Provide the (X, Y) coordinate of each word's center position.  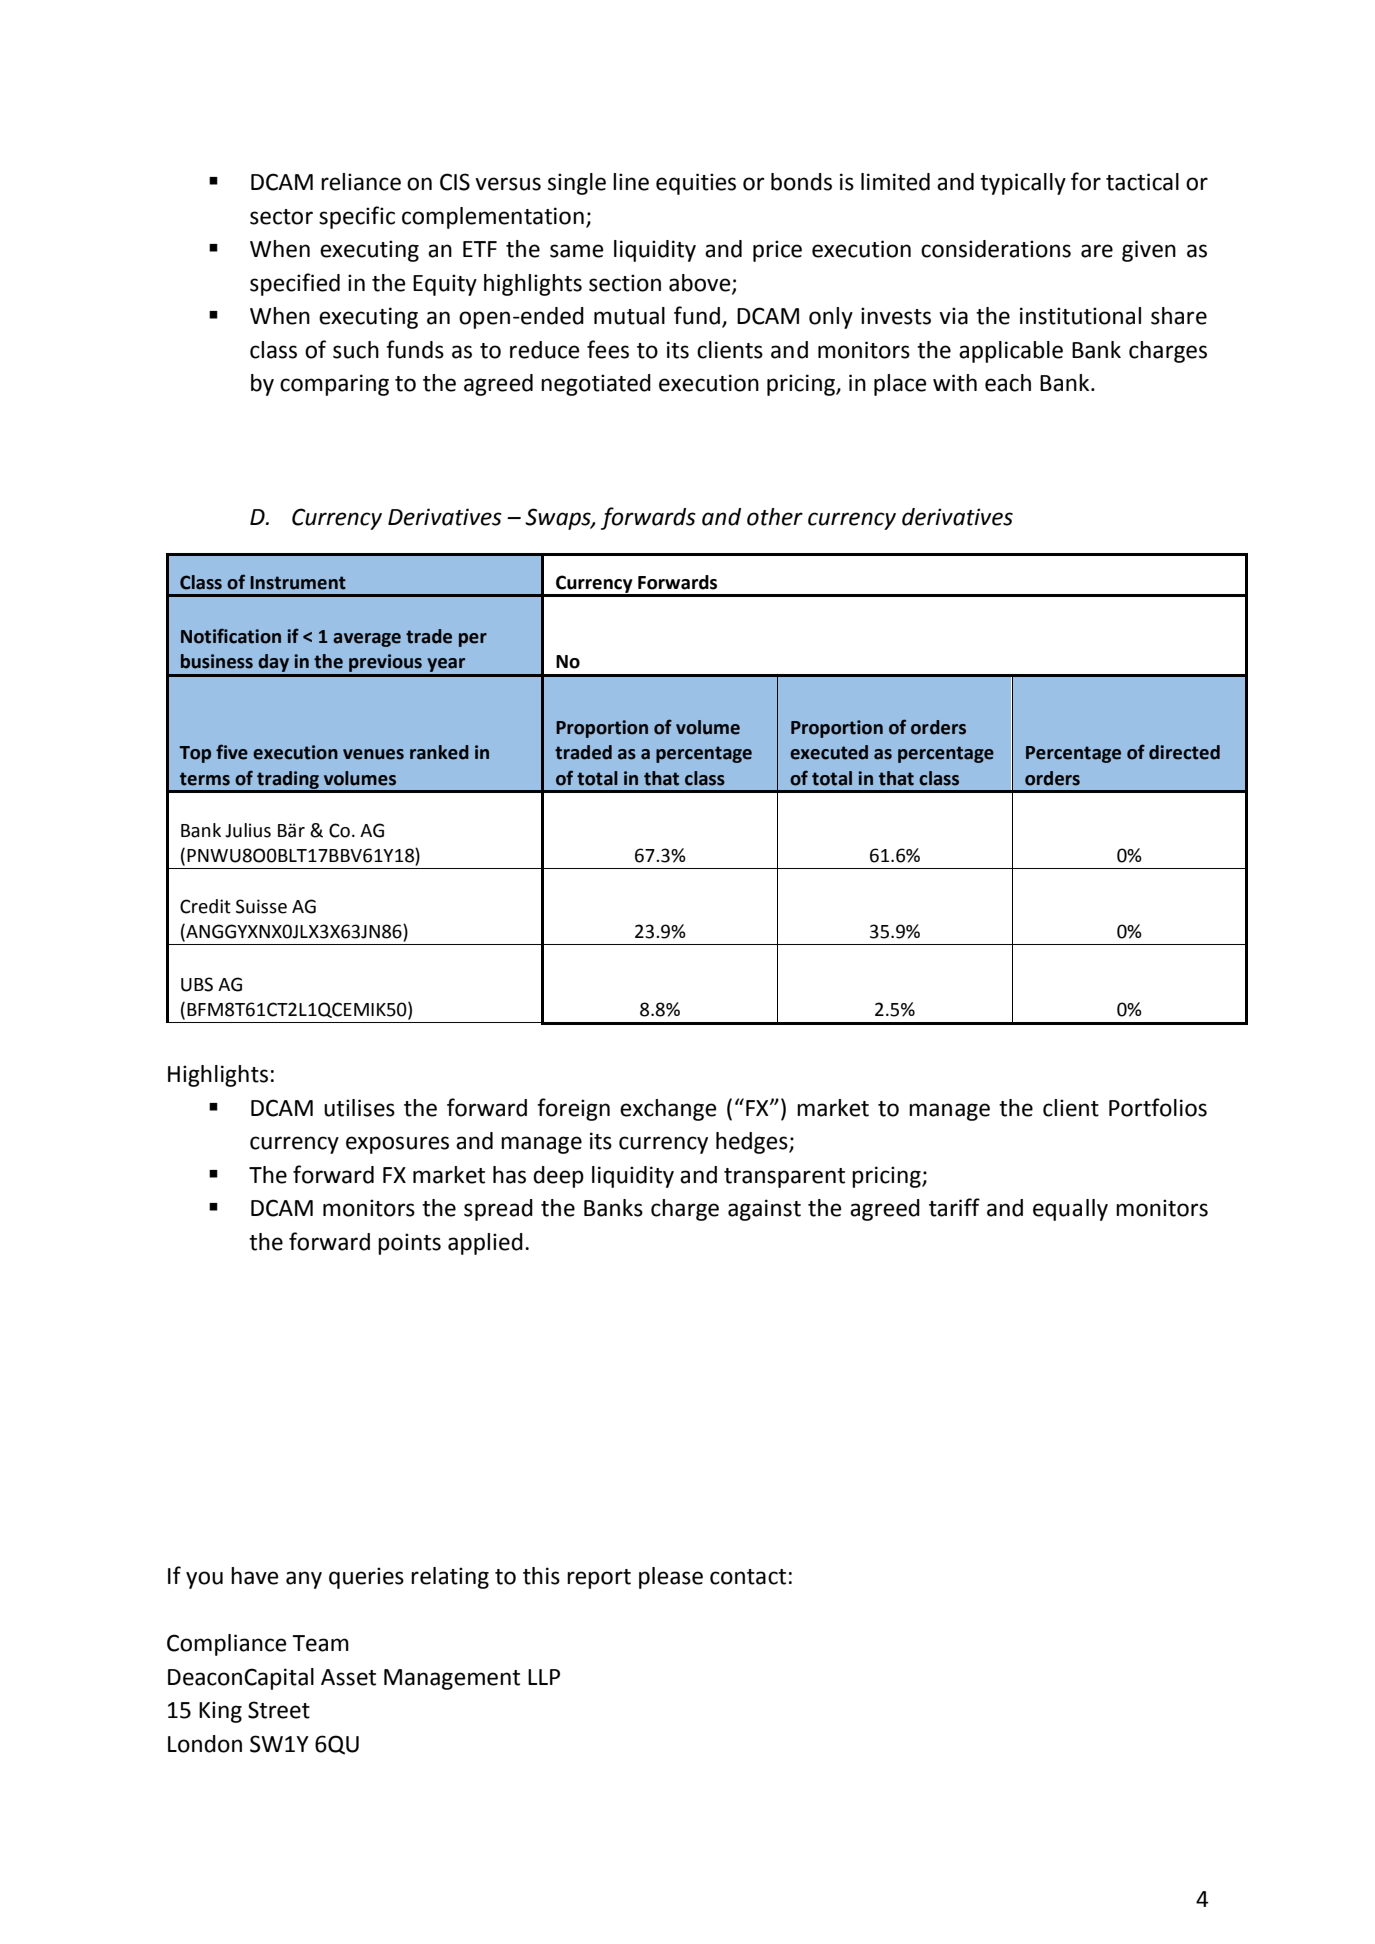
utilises (359, 1108)
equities (696, 184)
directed (1184, 752)
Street (279, 1710)
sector (281, 217)
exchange (668, 1110)
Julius (248, 830)
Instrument (298, 583)
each (1008, 383)
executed (829, 752)
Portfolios (1158, 1107)
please (671, 1578)
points (409, 1244)
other (775, 517)
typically (1023, 184)
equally (1070, 1210)
